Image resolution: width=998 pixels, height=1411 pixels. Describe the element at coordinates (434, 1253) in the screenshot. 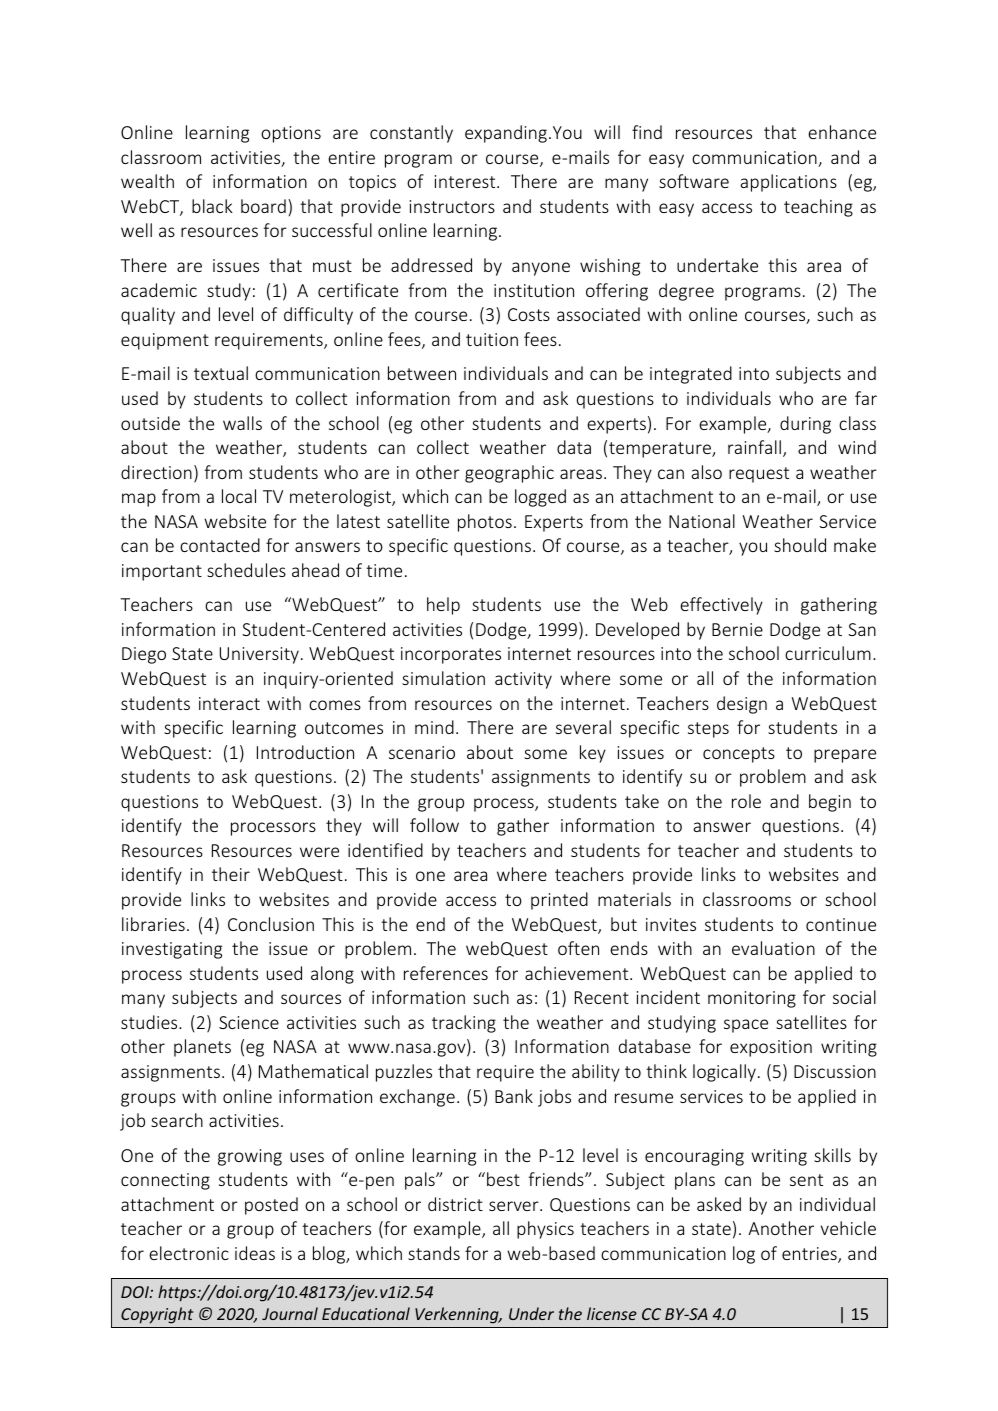

I see `stands` at that location.
